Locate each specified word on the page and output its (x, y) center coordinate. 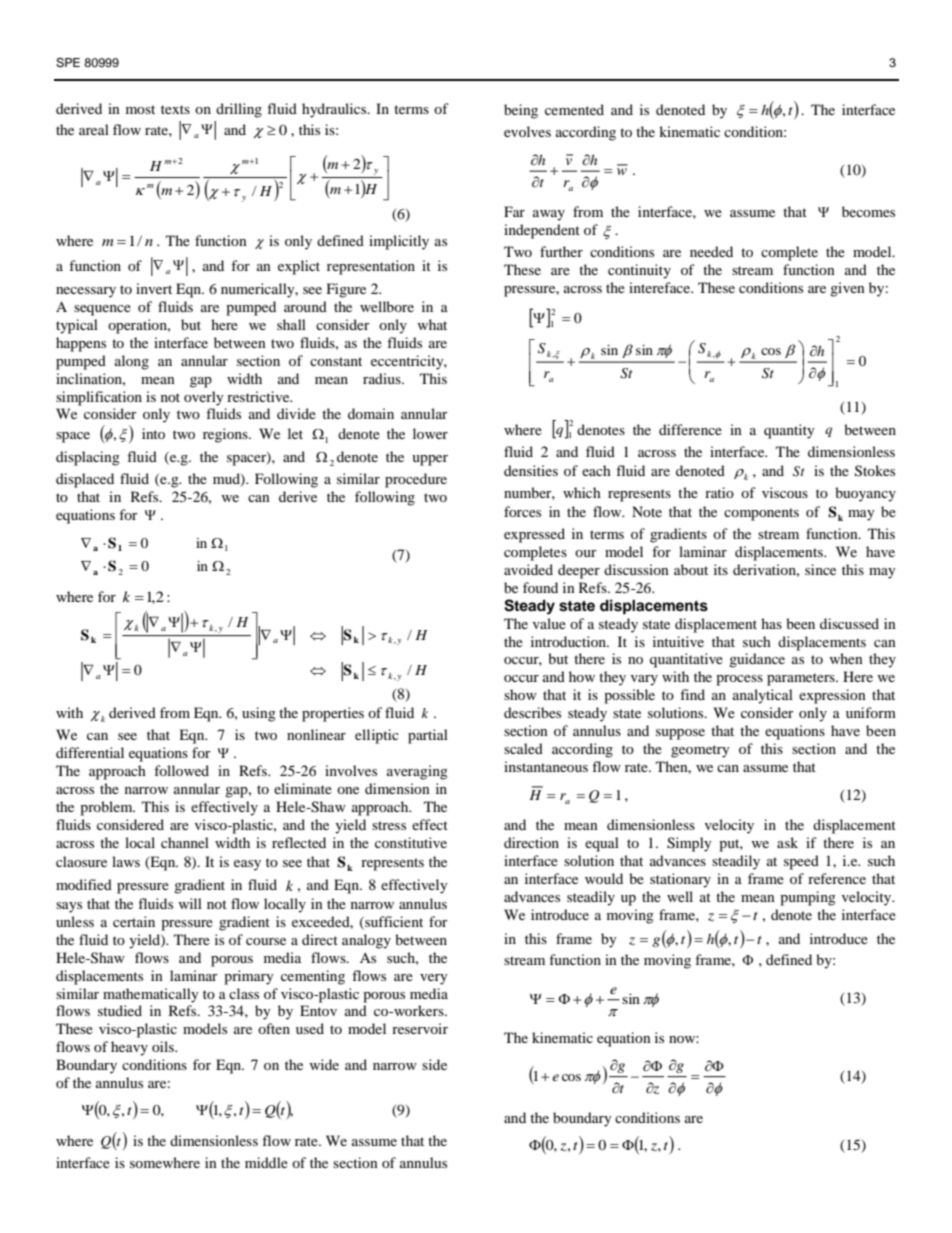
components (761, 514)
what (432, 324)
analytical (763, 696)
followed (181, 770)
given (847, 289)
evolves (527, 131)
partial (428, 736)
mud (227, 480)
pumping (808, 898)
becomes (868, 211)
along (132, 362)
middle (266, 1162)
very (434, 979)
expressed (534, 535)
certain (134, 921)
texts (175, 109)
